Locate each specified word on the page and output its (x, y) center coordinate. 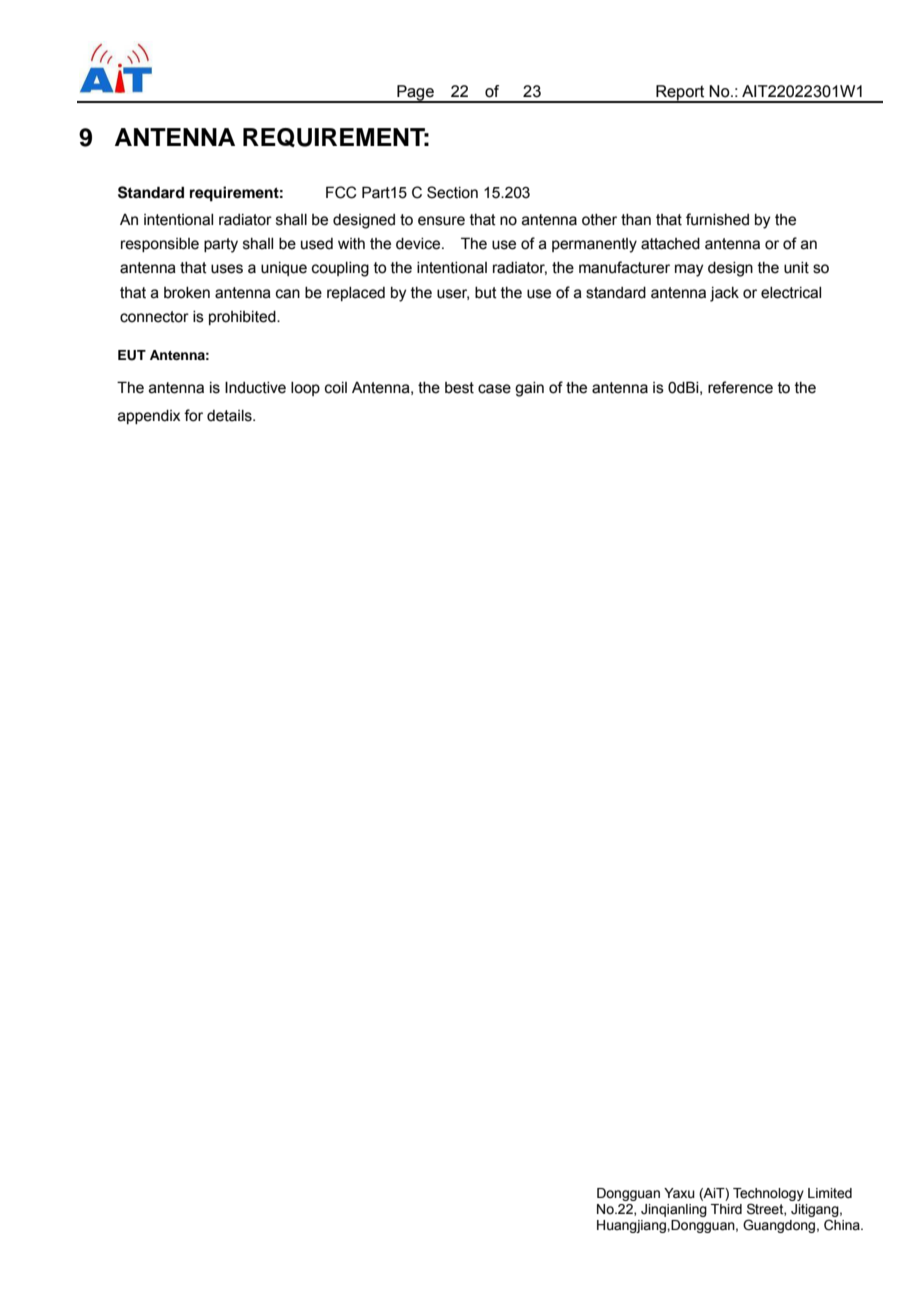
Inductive (255, 387)
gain (529, 389)
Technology (768, 1194)
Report (680, 94)
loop (305, 389)
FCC (341, 192)
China (843, 1225)
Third (726, 1209)
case (494, 389)
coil (336, 388)
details (230, 416)
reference (740, 387)
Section (452, 192)
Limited (830, 1193)
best (459, 388)
